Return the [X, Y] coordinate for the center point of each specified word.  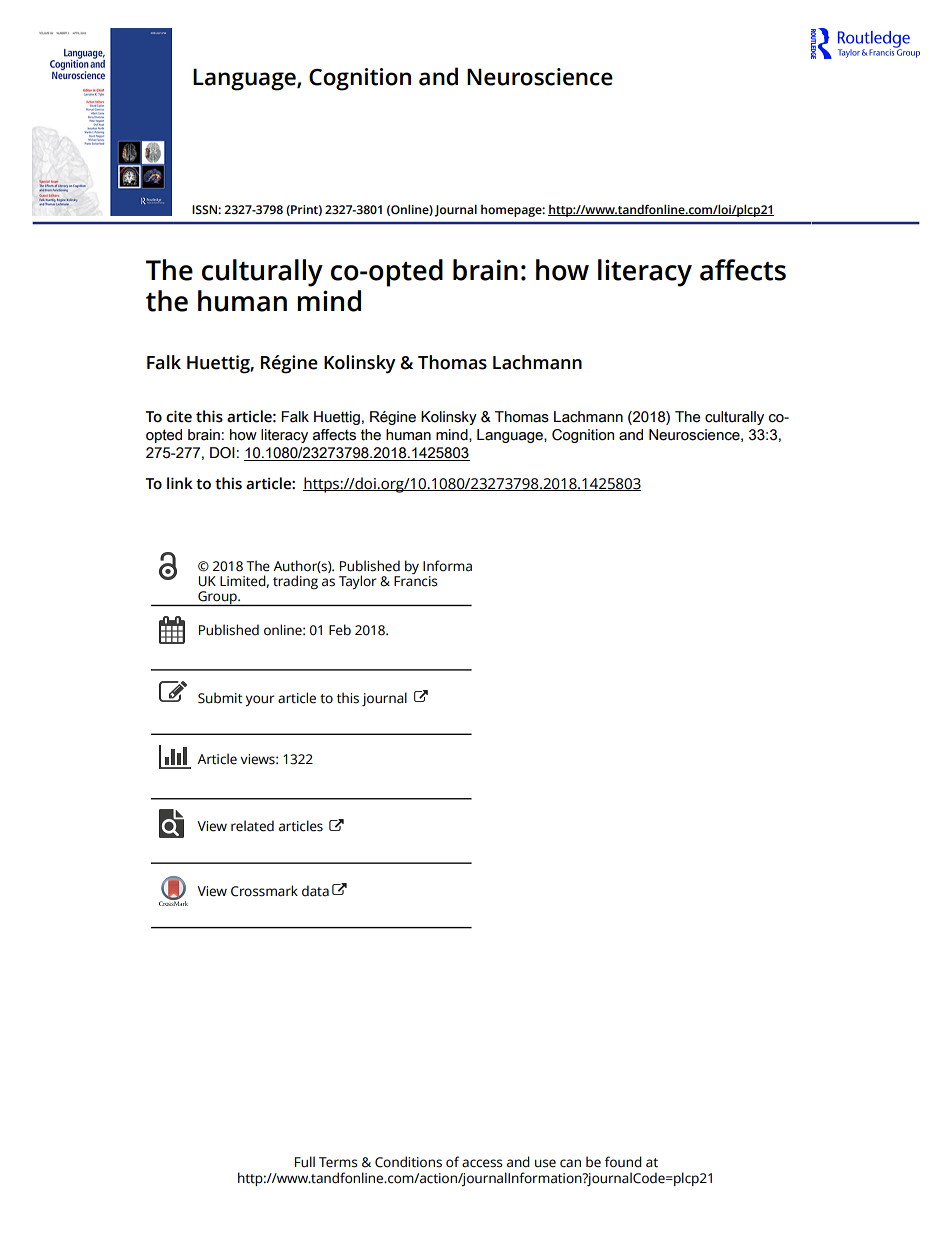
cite [179, 416]
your [260, 700]
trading [295, 582]
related [252, 826]
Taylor [358, 582]
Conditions [408, 1162]
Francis [416, 580]
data [315, 891]
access [482, 1163]
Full [305, 1162]
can [570, 1163]
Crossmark [264, 891]
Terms [338, 1162]
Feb [340, 630]
